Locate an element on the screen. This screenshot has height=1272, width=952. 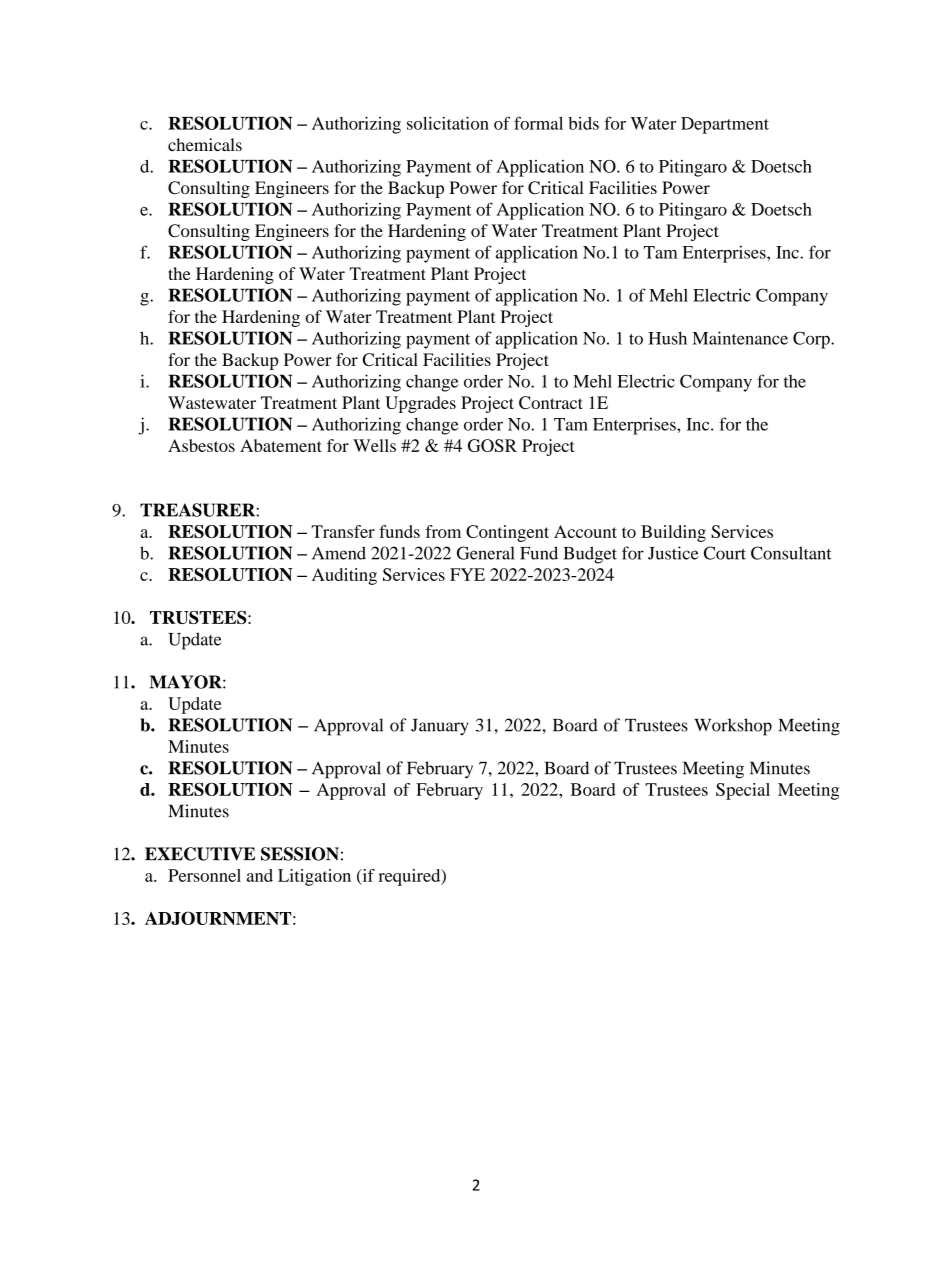
chemicals is located at coordinates (205, 144).
